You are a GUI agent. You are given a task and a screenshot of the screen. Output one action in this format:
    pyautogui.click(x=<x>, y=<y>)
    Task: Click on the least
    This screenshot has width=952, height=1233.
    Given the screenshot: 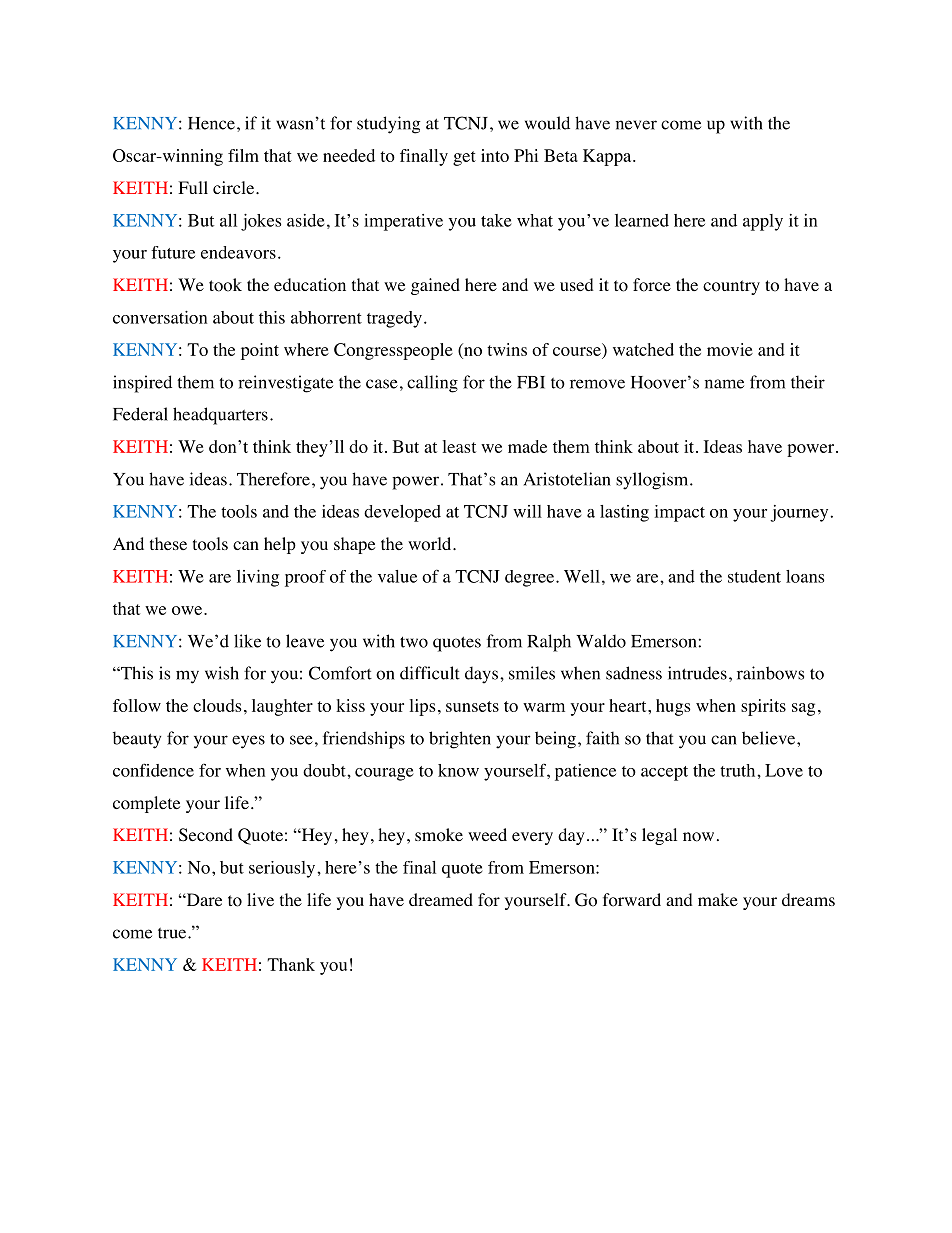 What is the action you would take?
    pyautogui.click(x=459, y=446)
